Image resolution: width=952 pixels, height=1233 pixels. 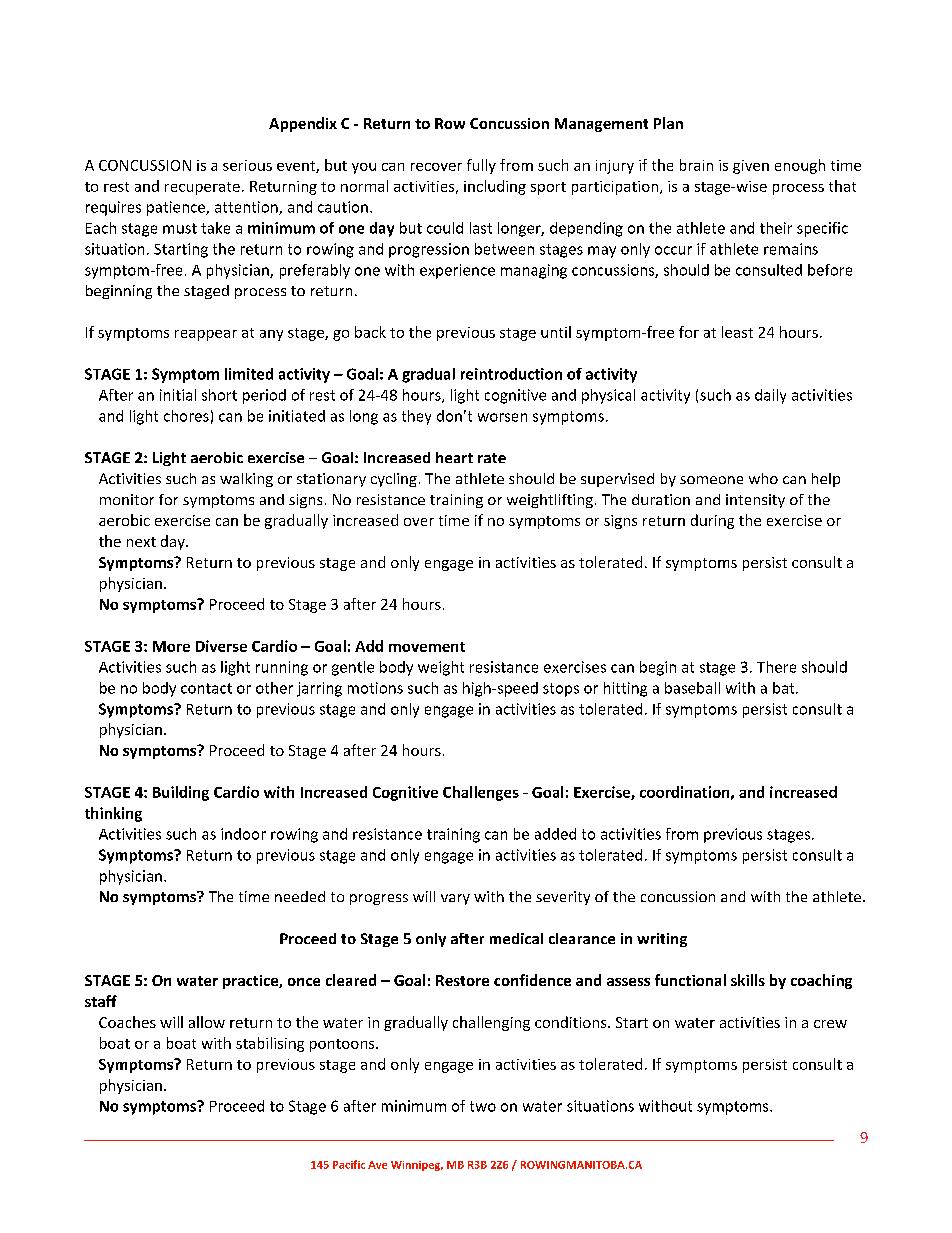 What do you see at coordinates (171, 646) in the screenshot?
I see `More` at bounding box center [171, 646].
